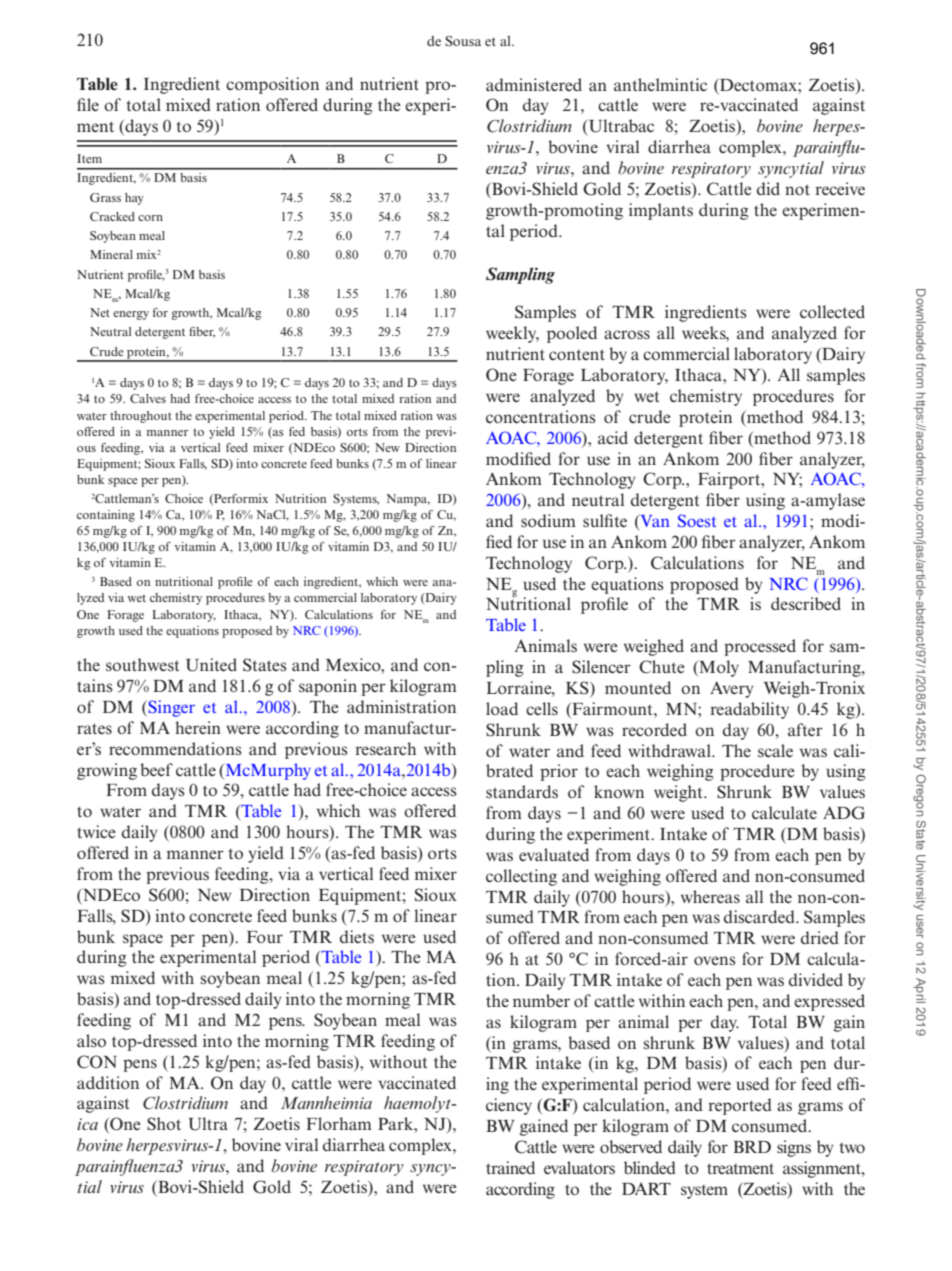  I want to click on Item, so click(89, 158).
